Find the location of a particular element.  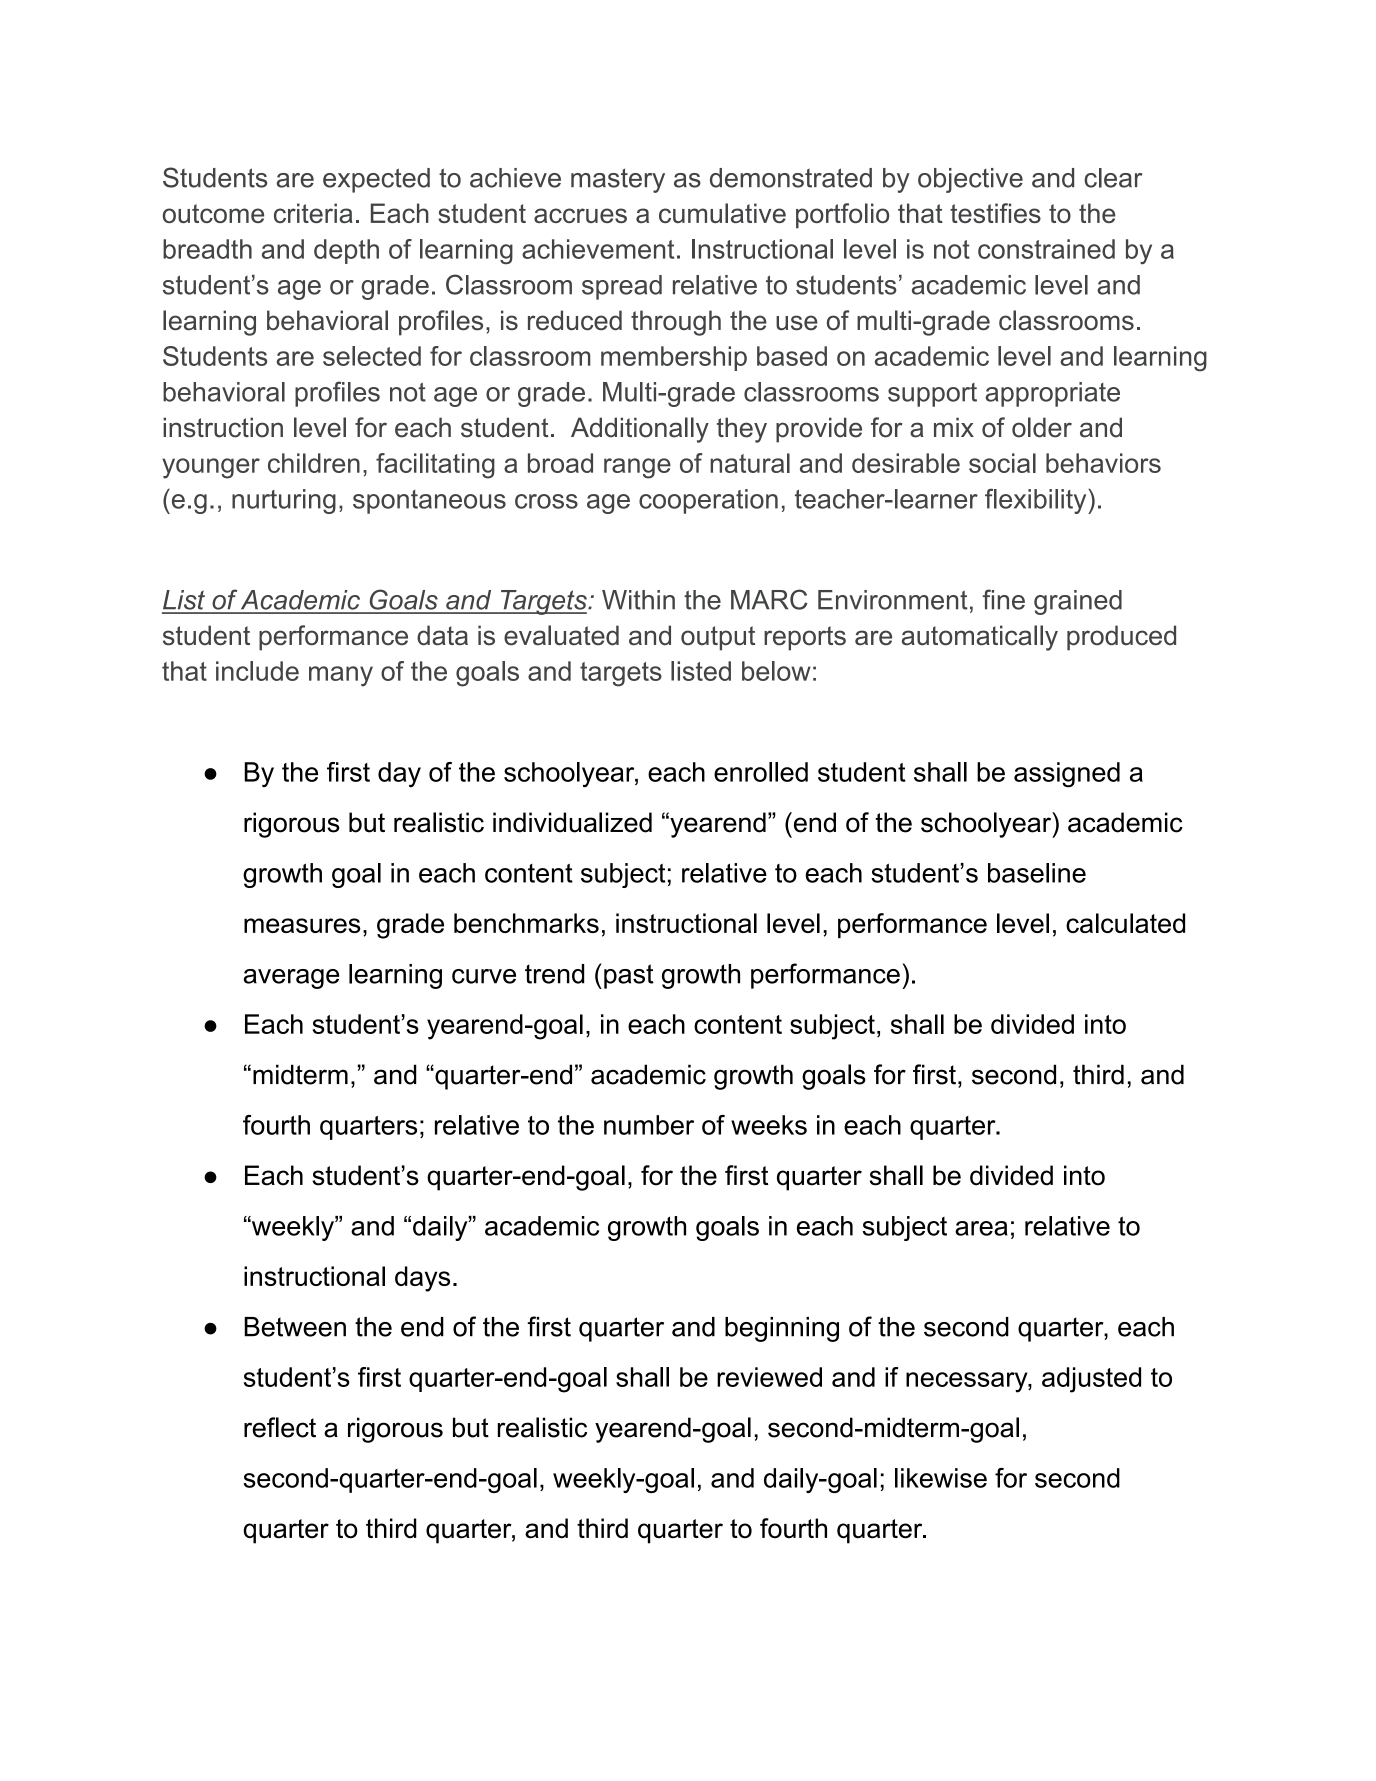

fine is located at coordinates (1004, 599).
